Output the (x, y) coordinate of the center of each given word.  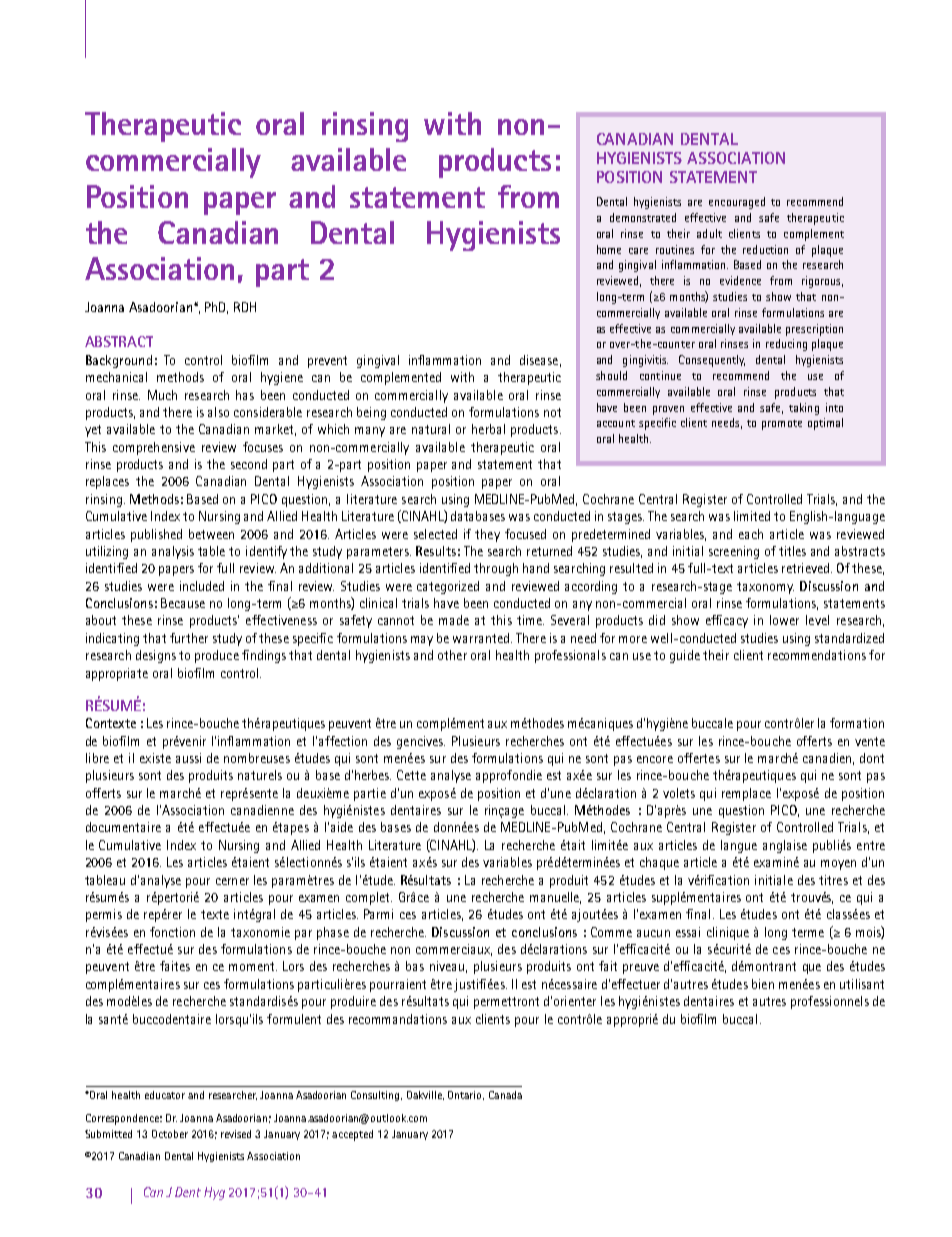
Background (119, 361)
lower (784, 620)
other (452, 655)
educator (165, 1095)
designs (156, 656)
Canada (505, 1095)
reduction (765, 249)
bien (763, 984)
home (609, 249)
